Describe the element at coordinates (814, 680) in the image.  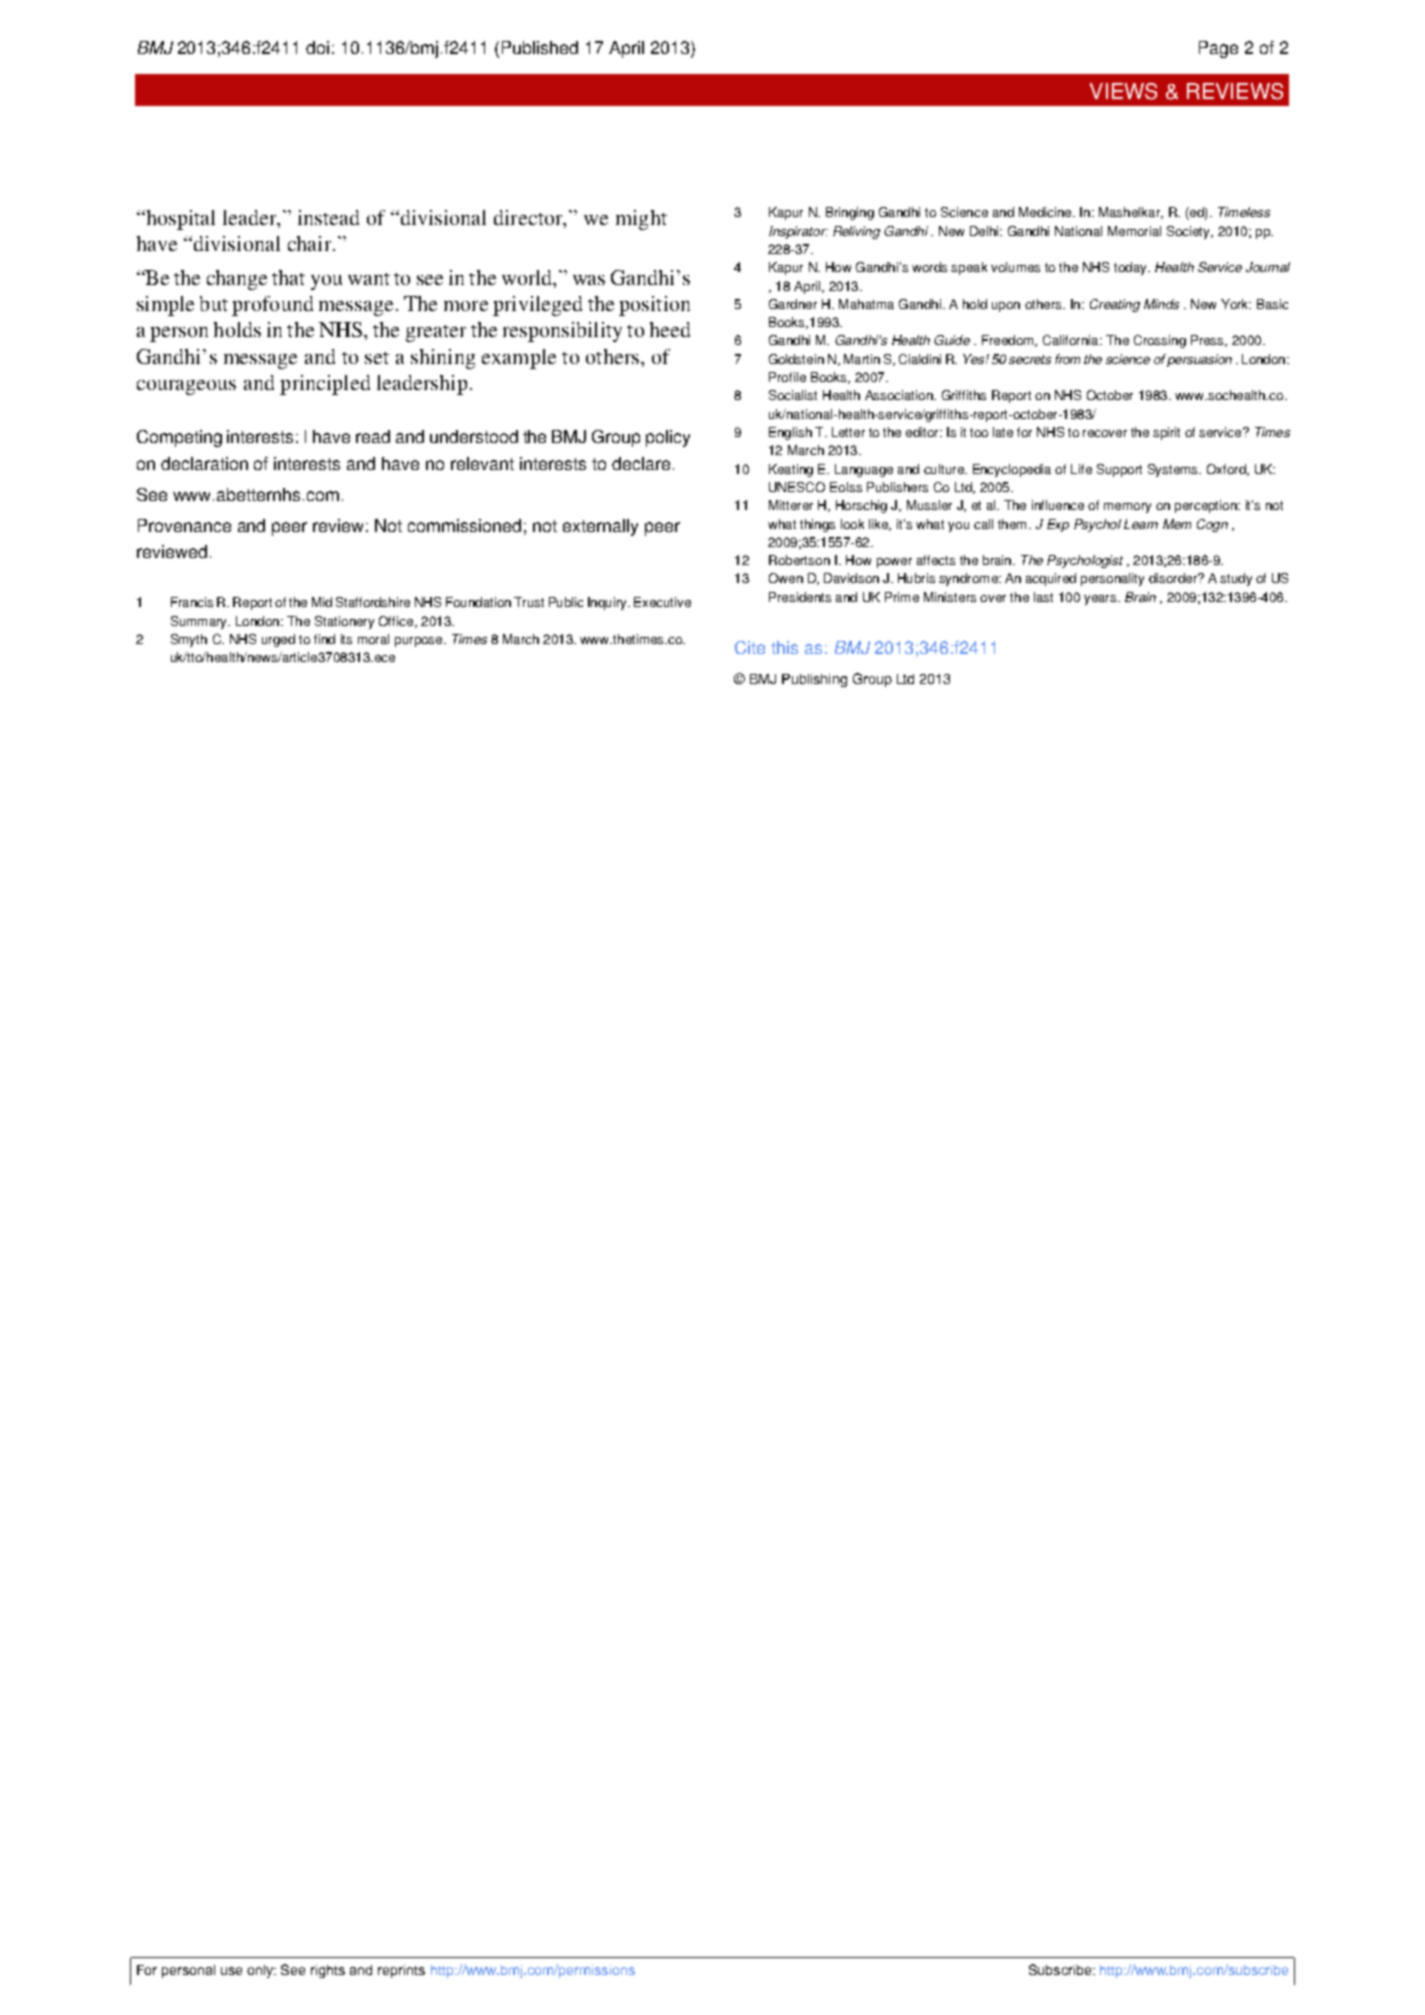
I see `Publishing` at that location.
